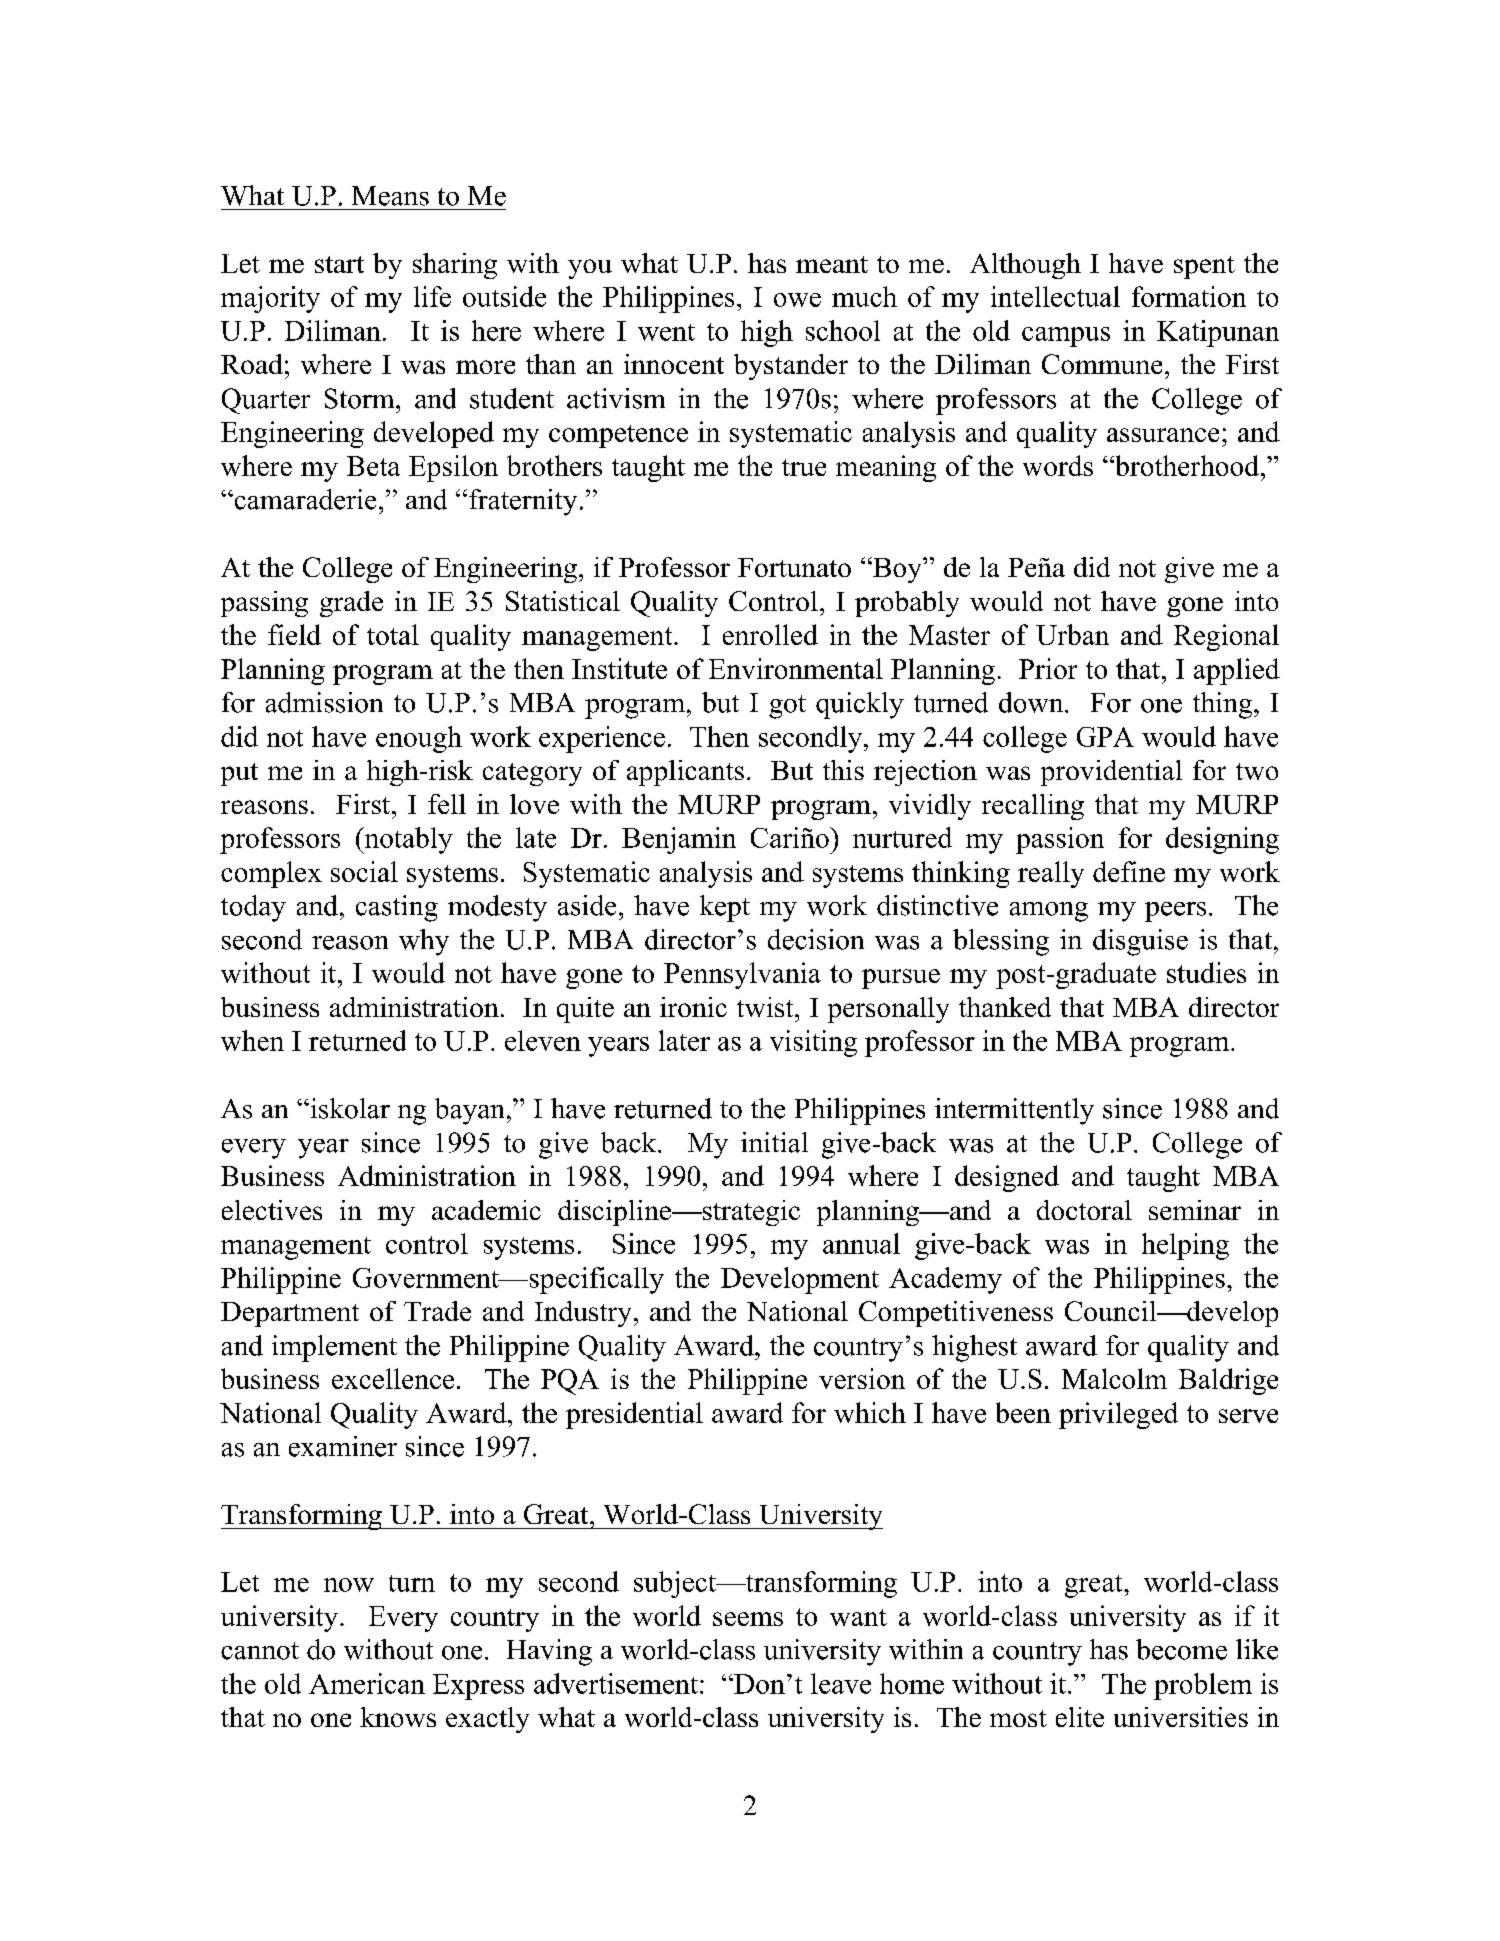 The width and height of the screenshot is (1500, 1941). What do you see at coordinates (1204, 267) in the screenshot?
I see `spent` at bounding box center [1204, 267].
